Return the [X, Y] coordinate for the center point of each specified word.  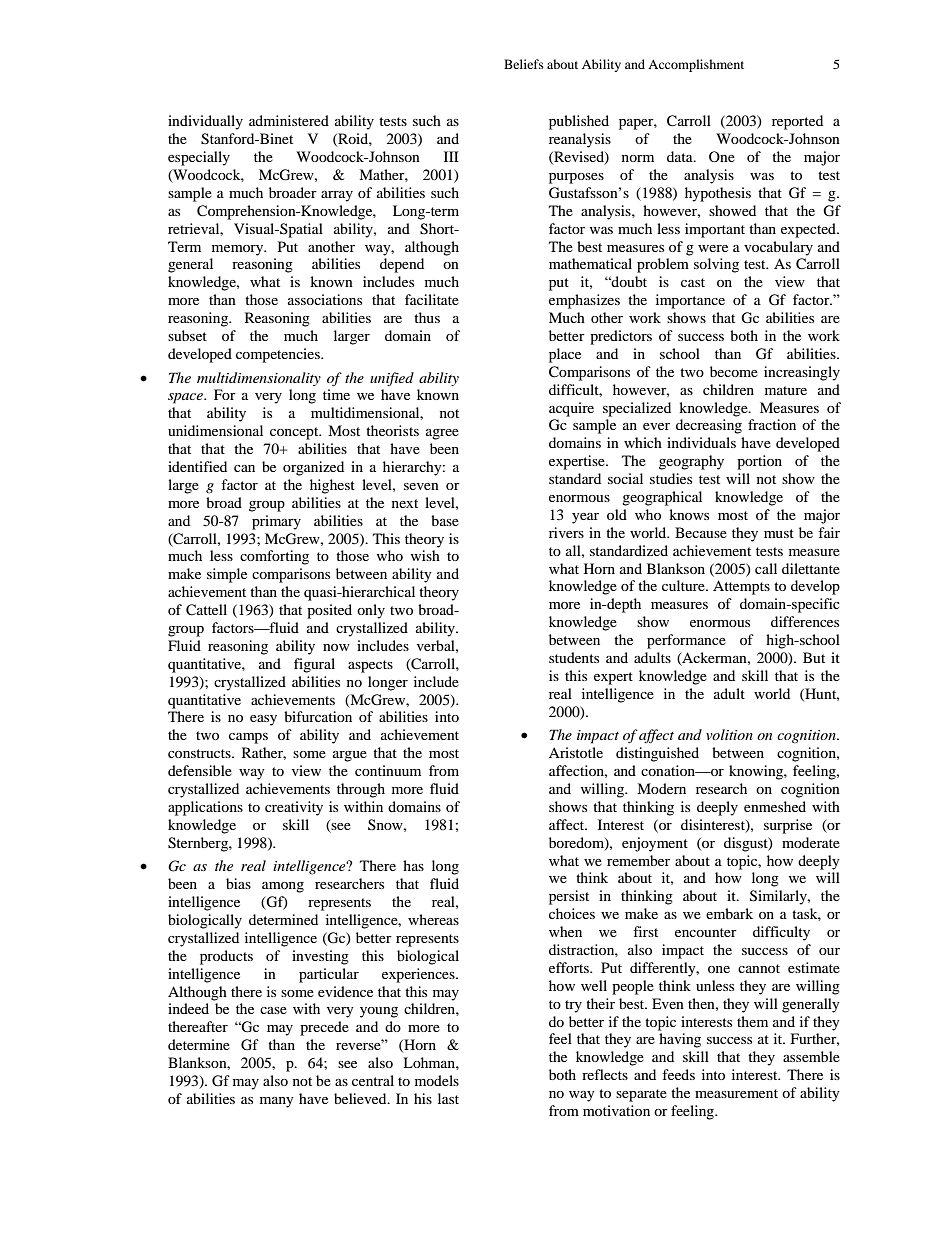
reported [797, 122]
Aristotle [576, 752]
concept [295, 433]
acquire [571, 409]
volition [729, 734]
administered [289, 120]
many [277, 1102]
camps [248, 738]
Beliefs [524, 64]
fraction [772, 424]
